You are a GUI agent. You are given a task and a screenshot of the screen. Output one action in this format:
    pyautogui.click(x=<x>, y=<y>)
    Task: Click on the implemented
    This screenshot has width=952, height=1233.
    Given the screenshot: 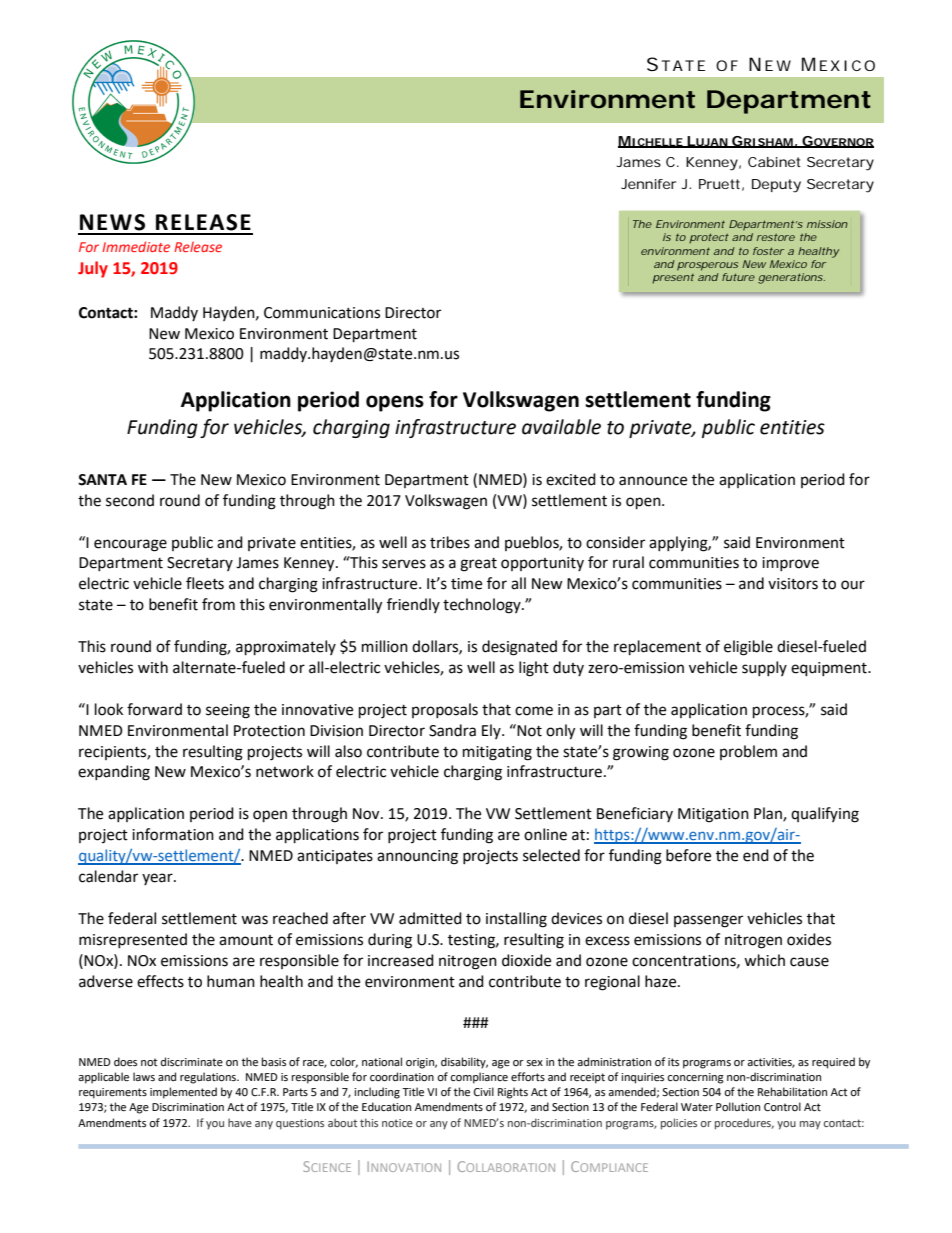 What is the action you would take?
    pyautogui.click(x=183, y=1093)
